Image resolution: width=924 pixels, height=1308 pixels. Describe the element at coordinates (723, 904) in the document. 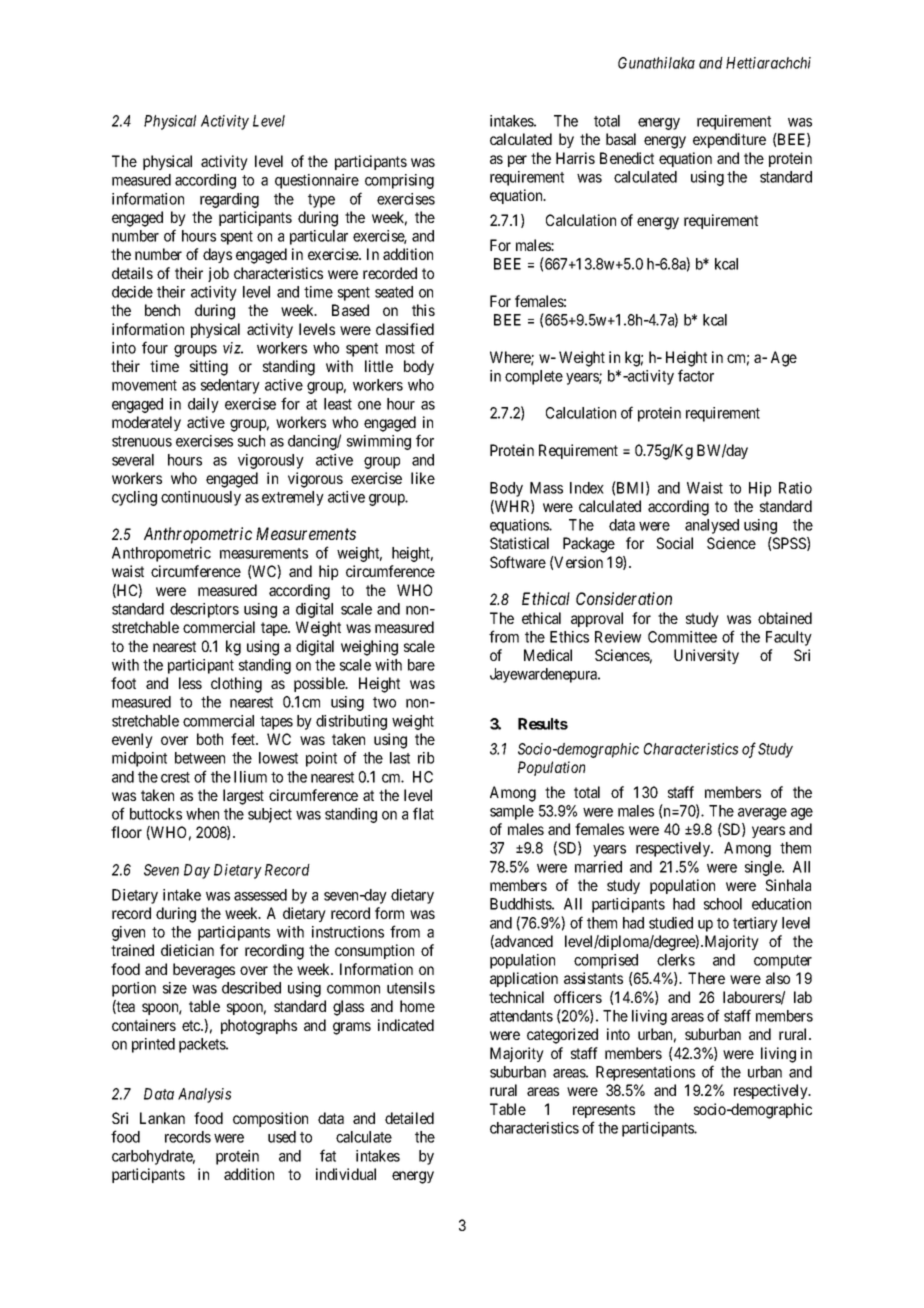

I see `school` at that location.
